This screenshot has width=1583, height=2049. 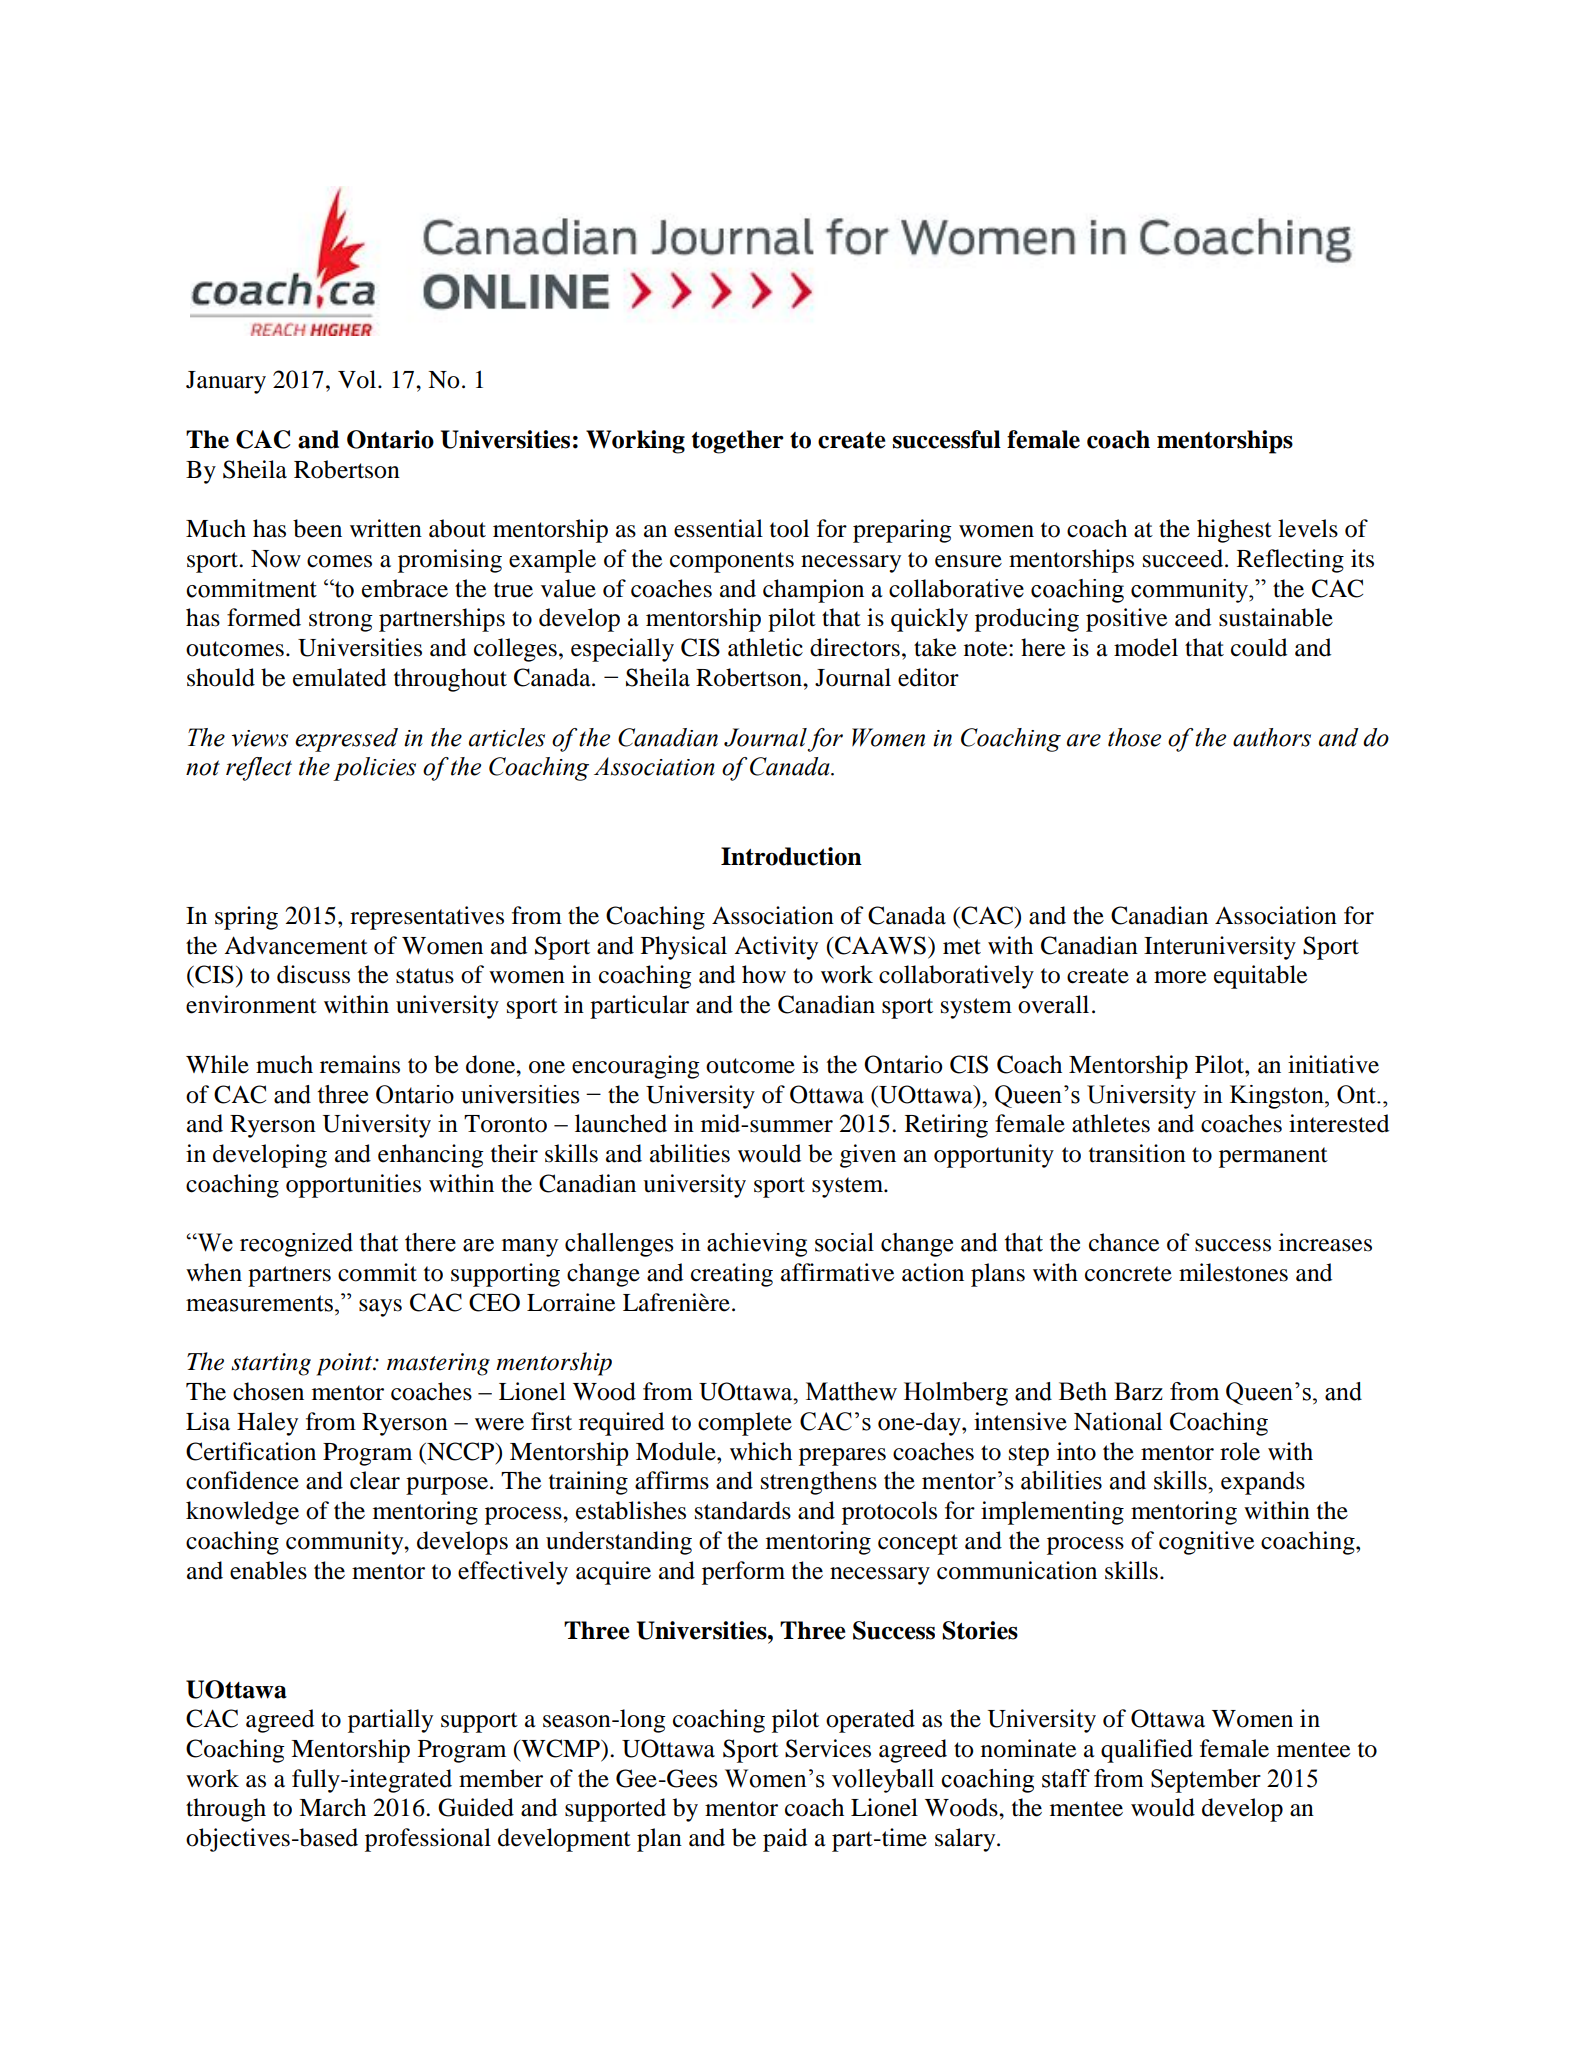 What do you see at coordinates (1272, 737) in the screenshot?
I see `authors` at bounding box center [1272, 737].
